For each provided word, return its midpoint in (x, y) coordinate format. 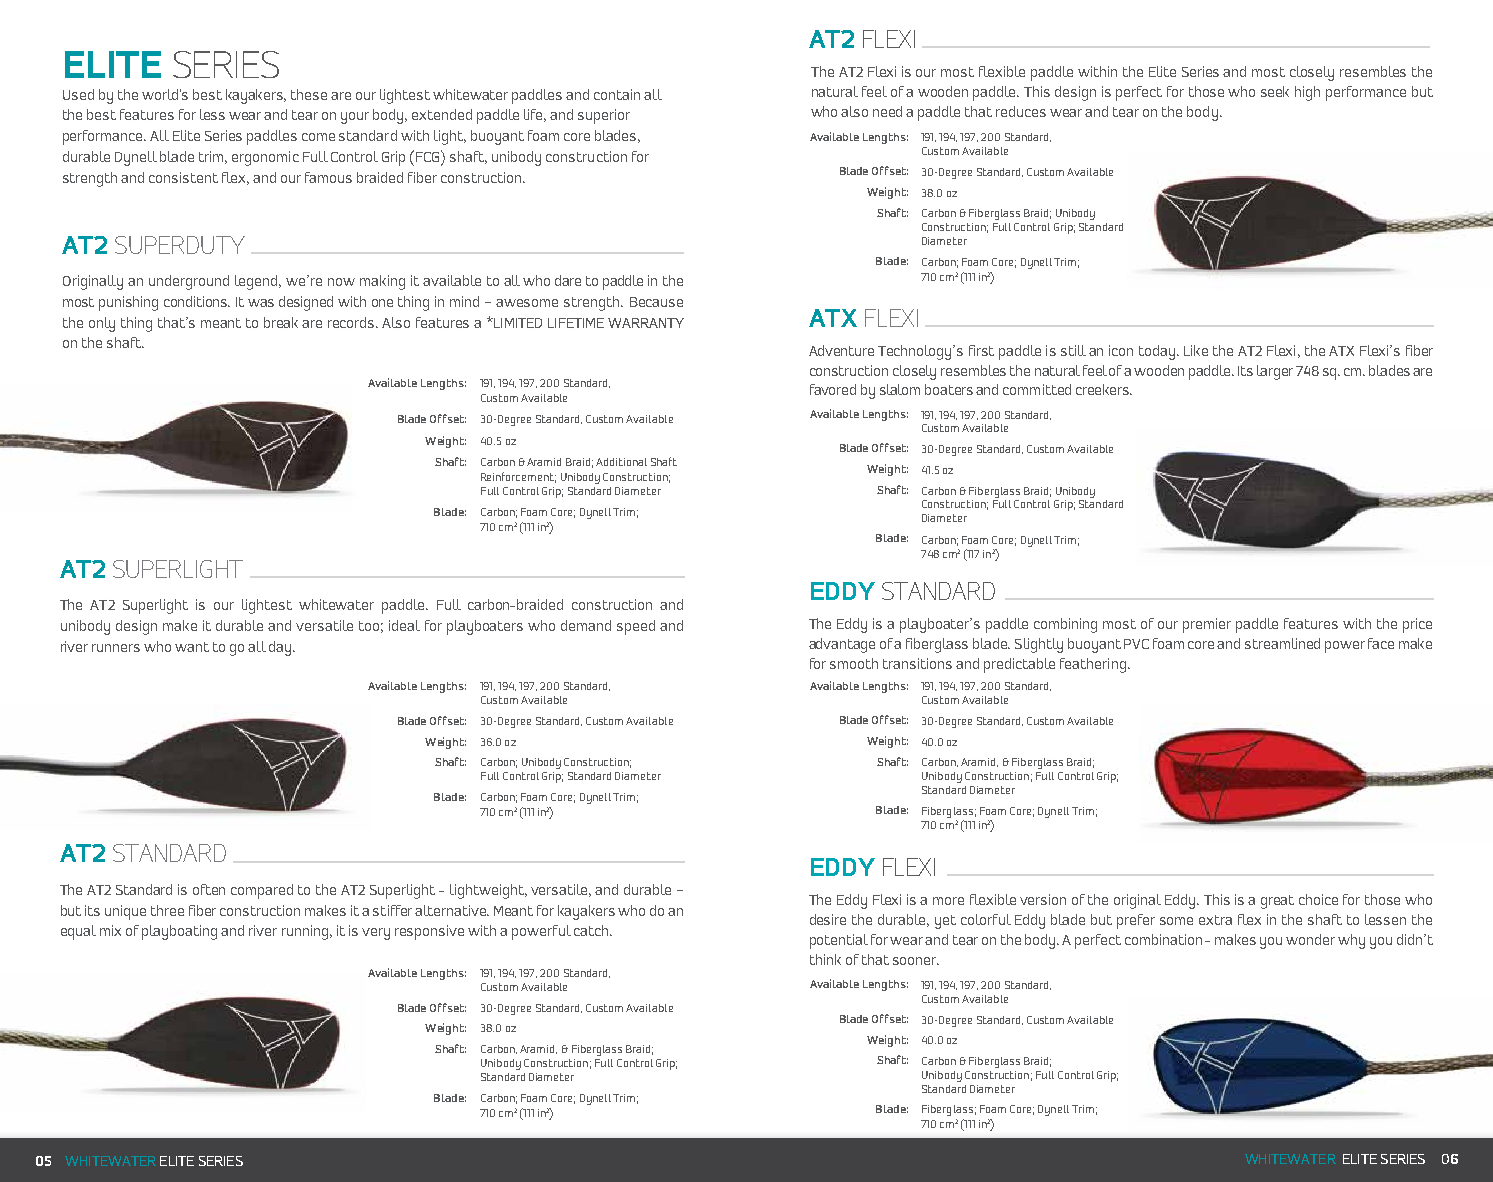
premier (1207, 625)
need (887, 111)
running (306, 932)
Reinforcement (518, 477)
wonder (1310, 939)
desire (828, 919)
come (318, 137)
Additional (621, 462)
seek (1275, 91)
